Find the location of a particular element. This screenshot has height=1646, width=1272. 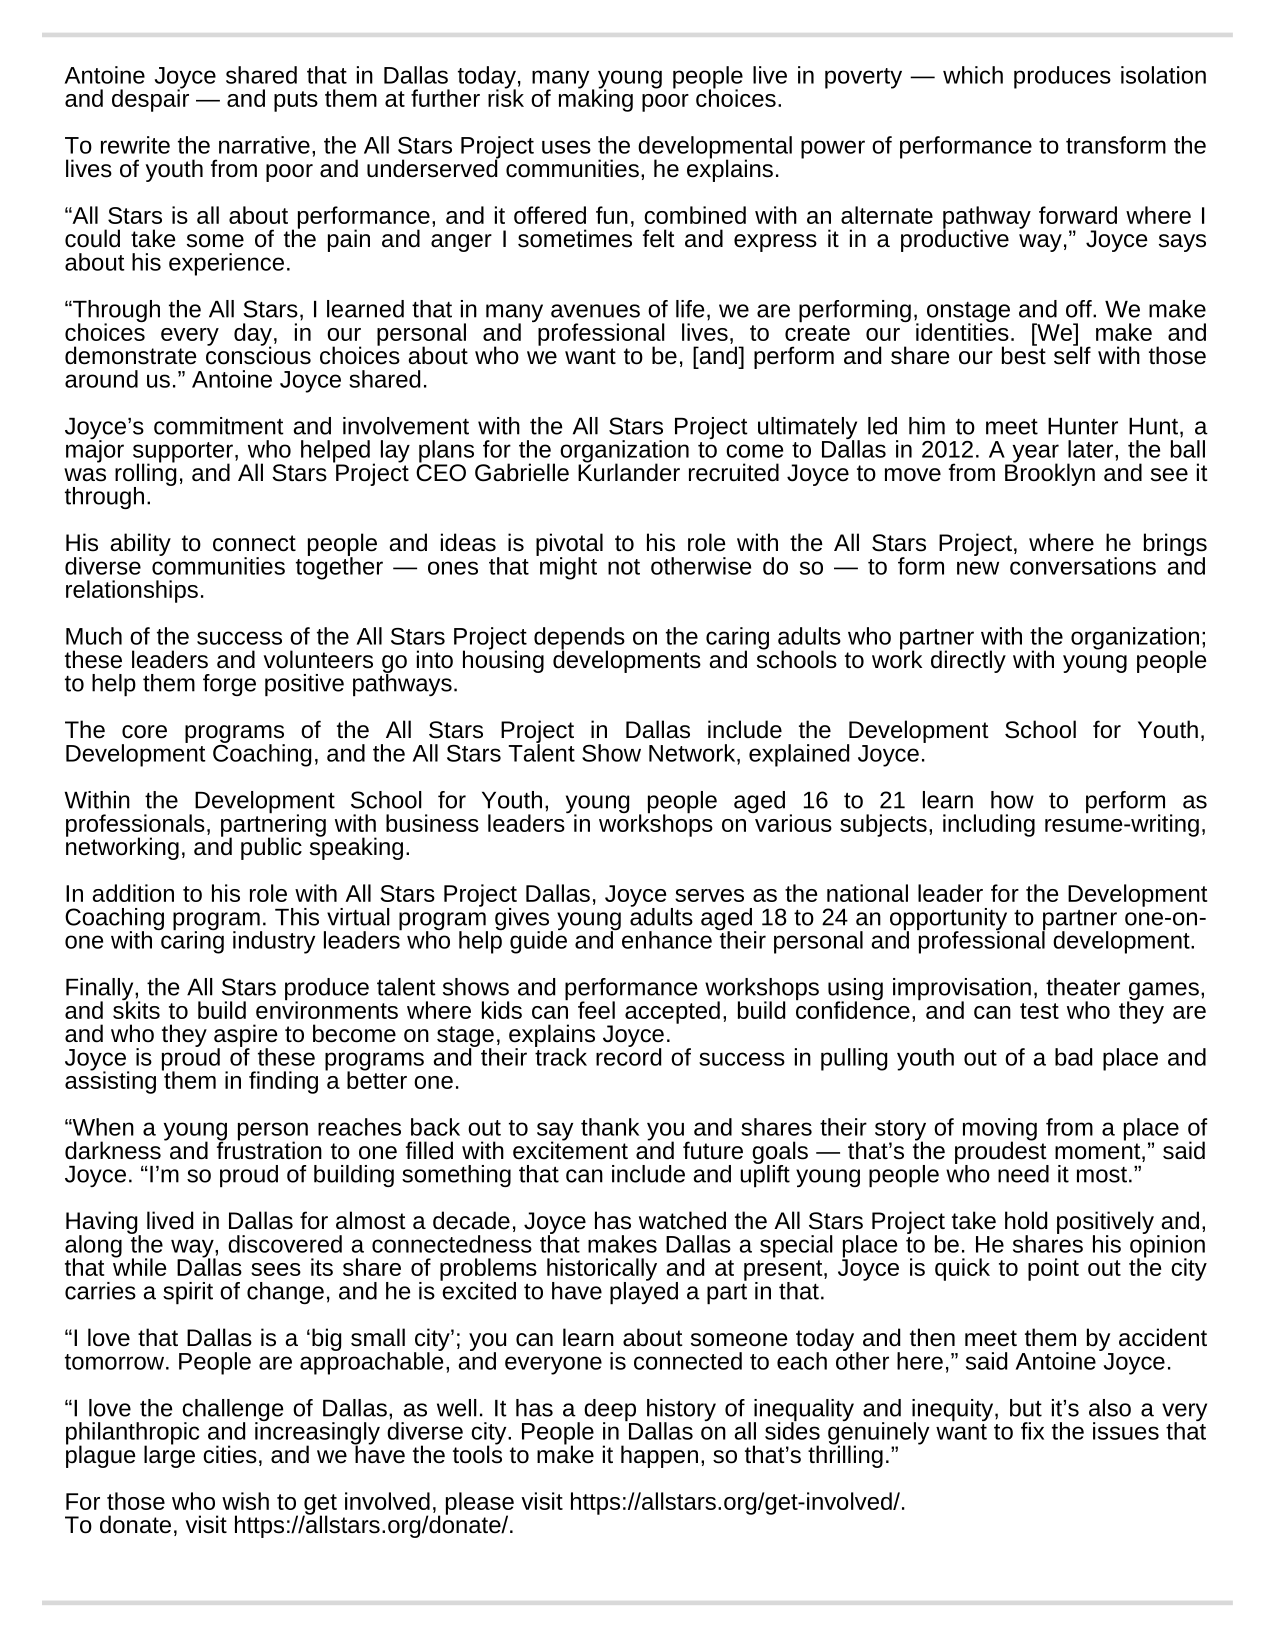

narrative is located at coordinates (264, 145).
